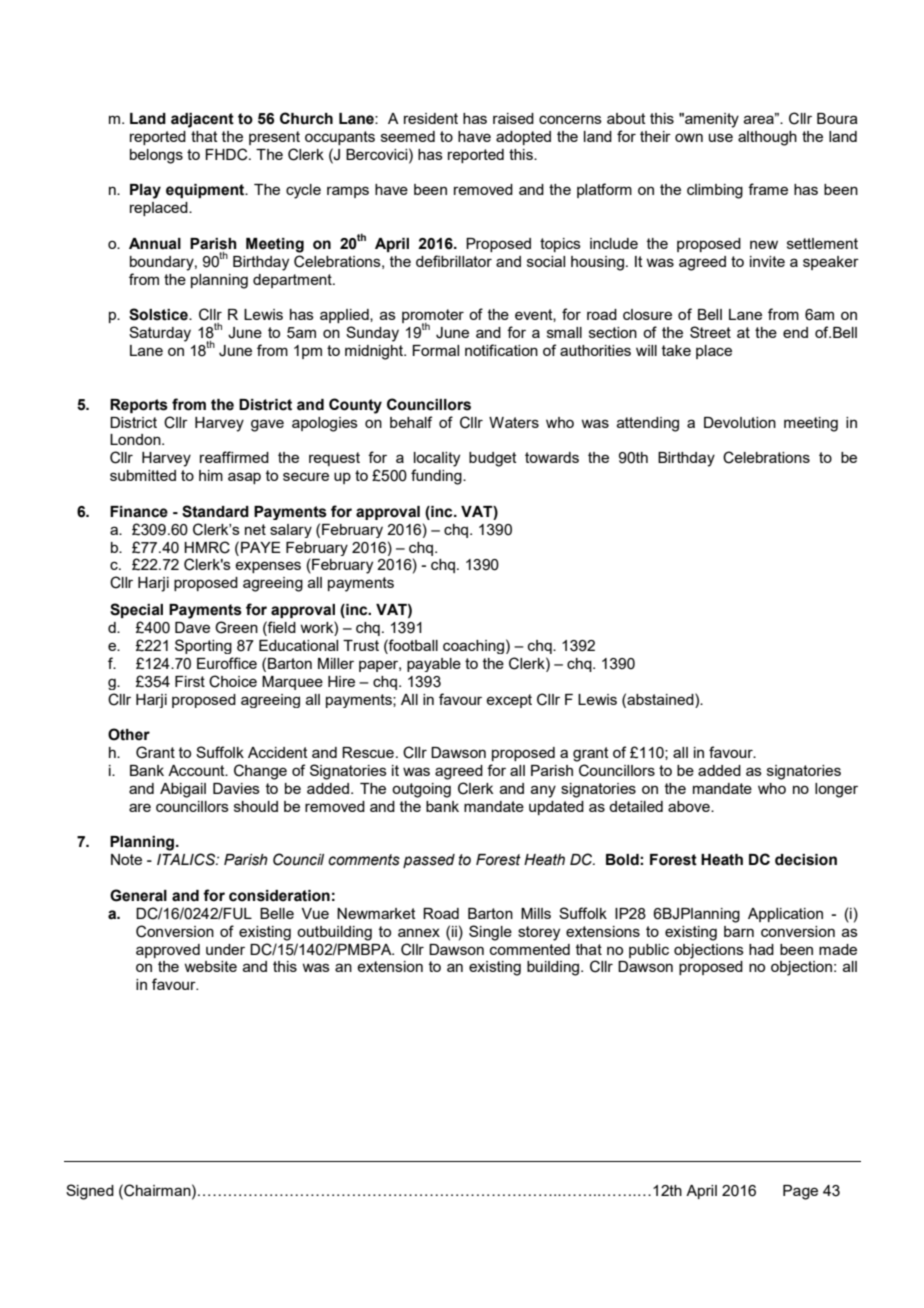  Describe the element at coordinates (156, 156) in the image. I see `belongs` at that location.
